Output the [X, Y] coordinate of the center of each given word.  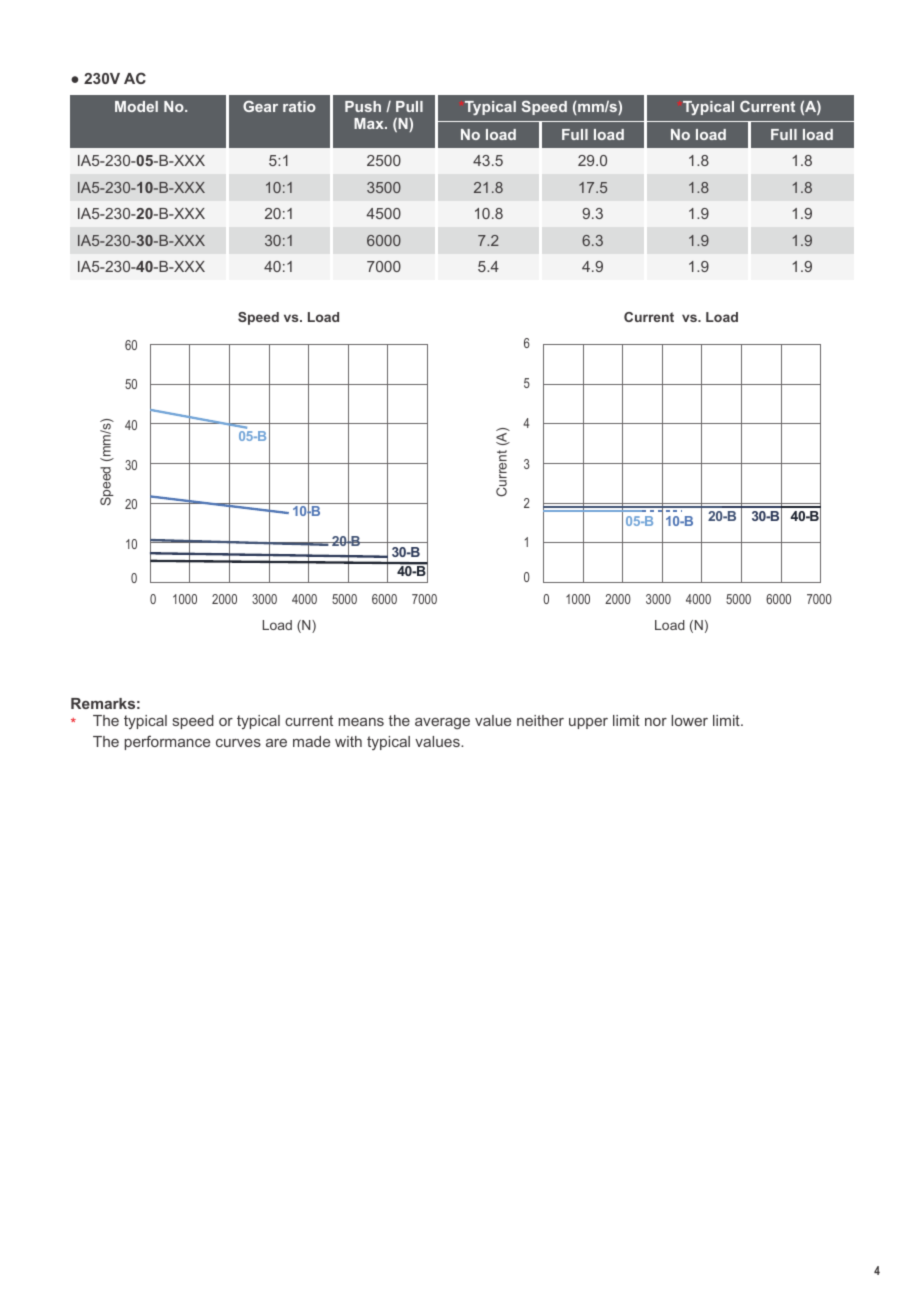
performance [167, 742]
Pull [409, 106]
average [442, 724]
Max [370, 123]
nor [656, 722]
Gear [260, 106]
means [361, 722]
